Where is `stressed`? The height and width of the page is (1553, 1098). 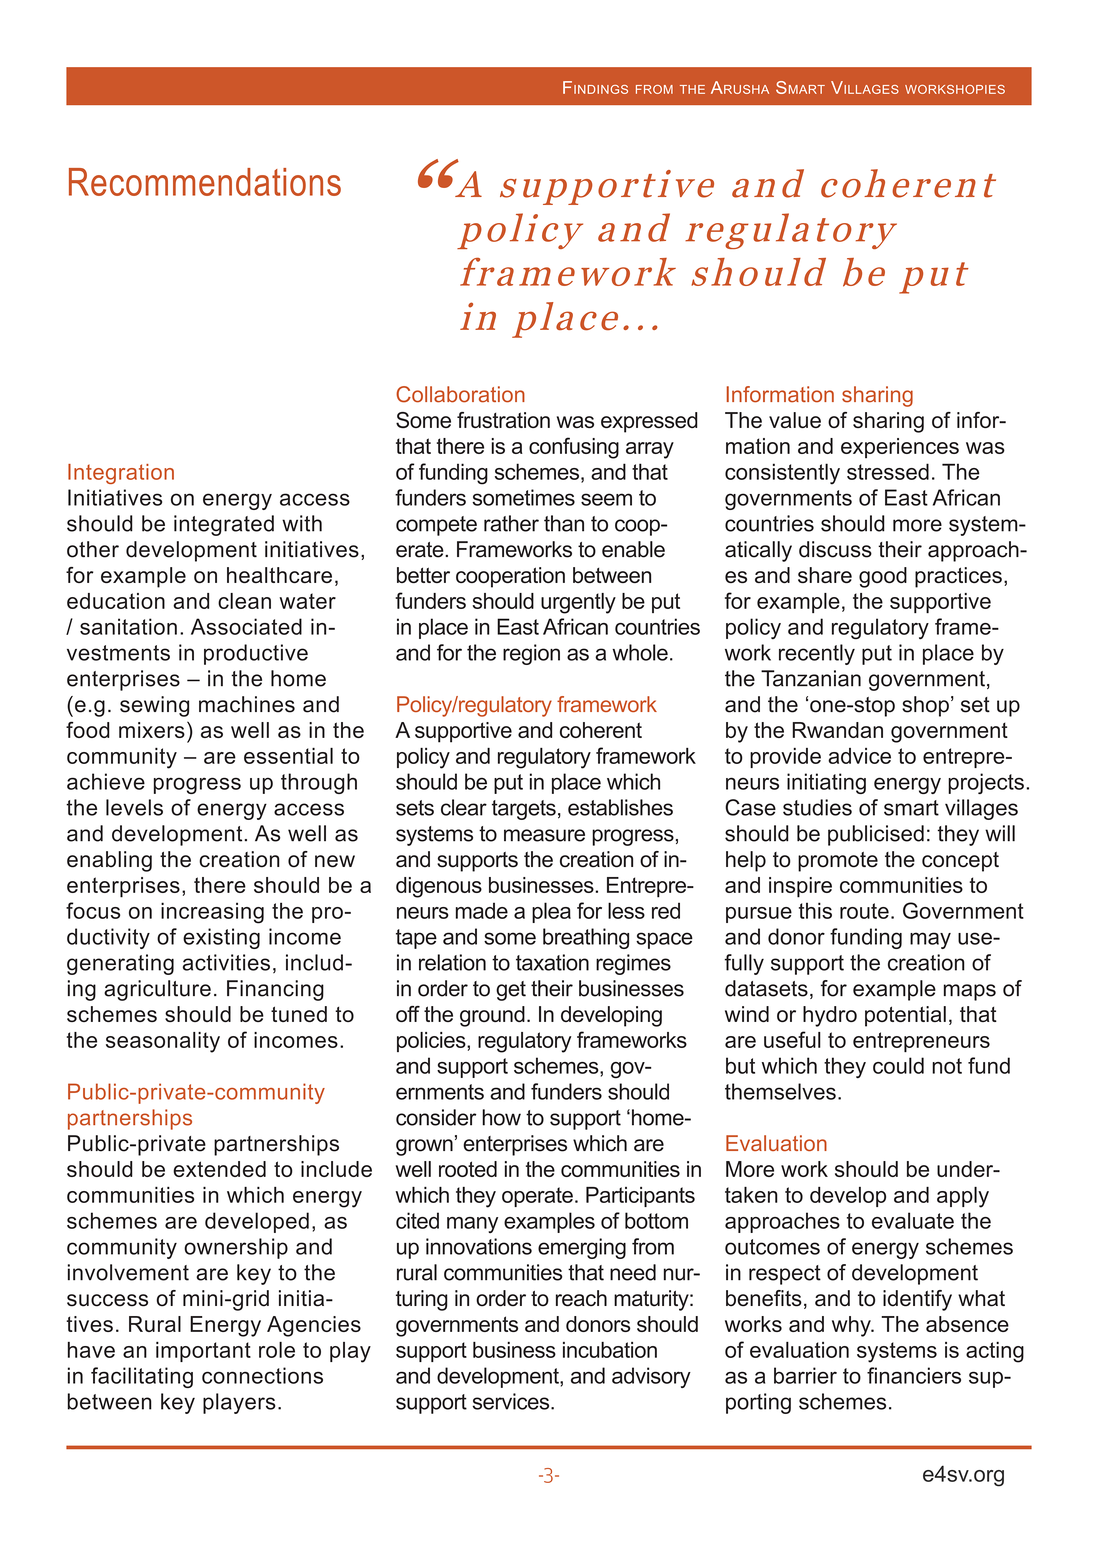
stressed is located at coordinates (888, 471).
